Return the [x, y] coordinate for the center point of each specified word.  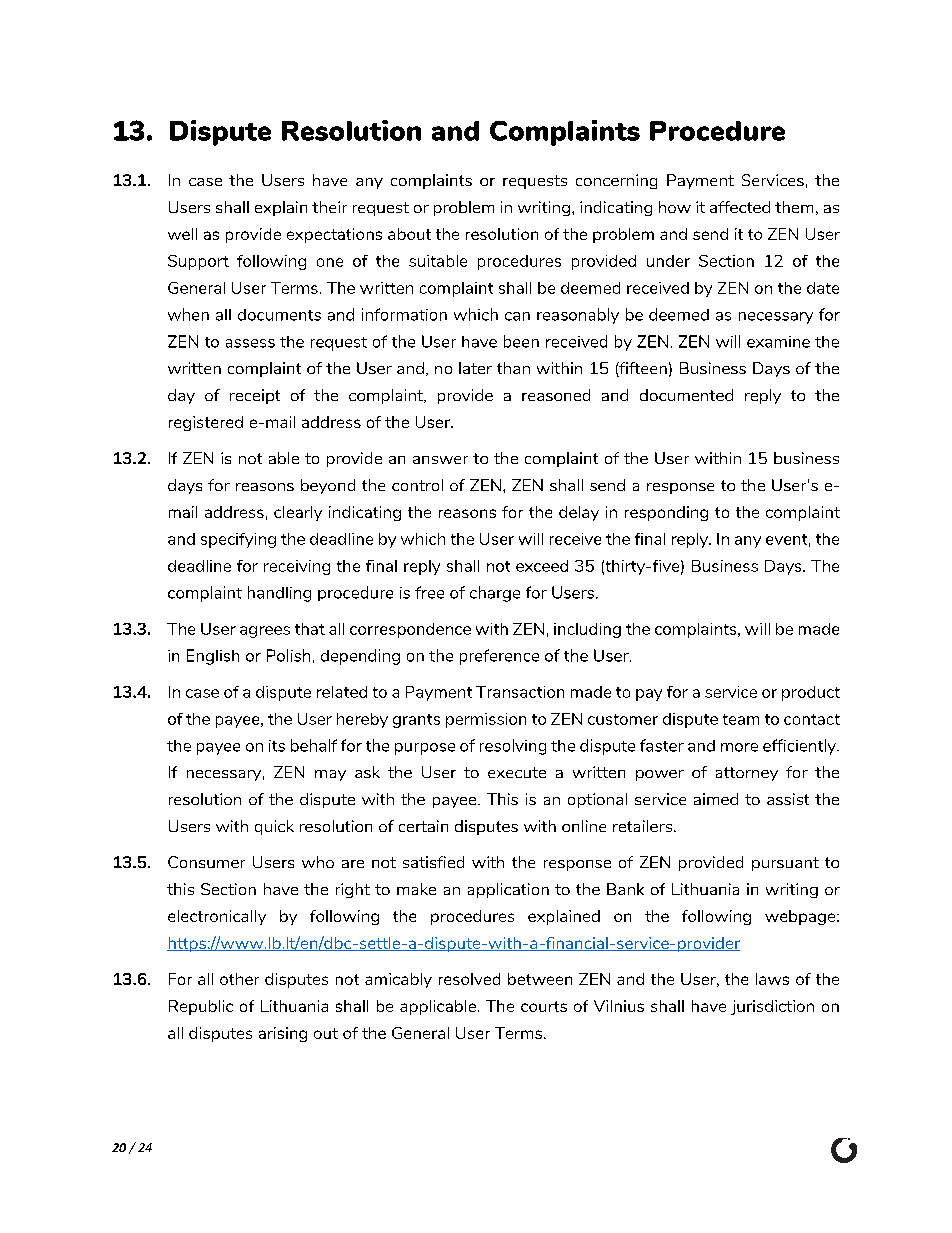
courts [544, 1006]
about [409, 234]
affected [740, 207]
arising [283, 1034]
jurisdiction [772, 1007]
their [329, 207]
